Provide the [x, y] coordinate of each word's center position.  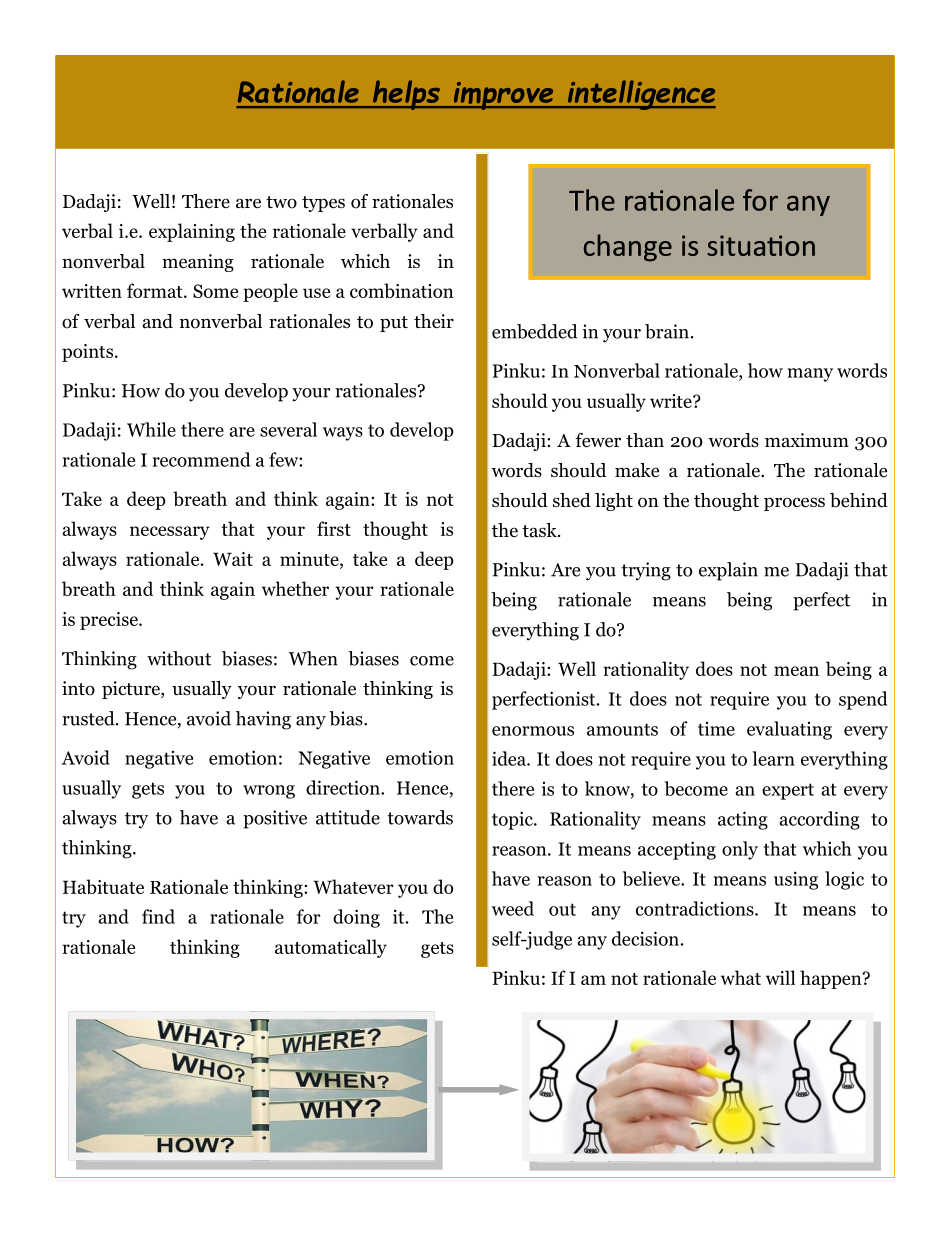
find [158, 916]
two [281, 202]
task [540, 530]
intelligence [640, 95]
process [794, 504]
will [780, 977]
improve [503, 96]
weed [513, 908]
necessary [170, 533]
